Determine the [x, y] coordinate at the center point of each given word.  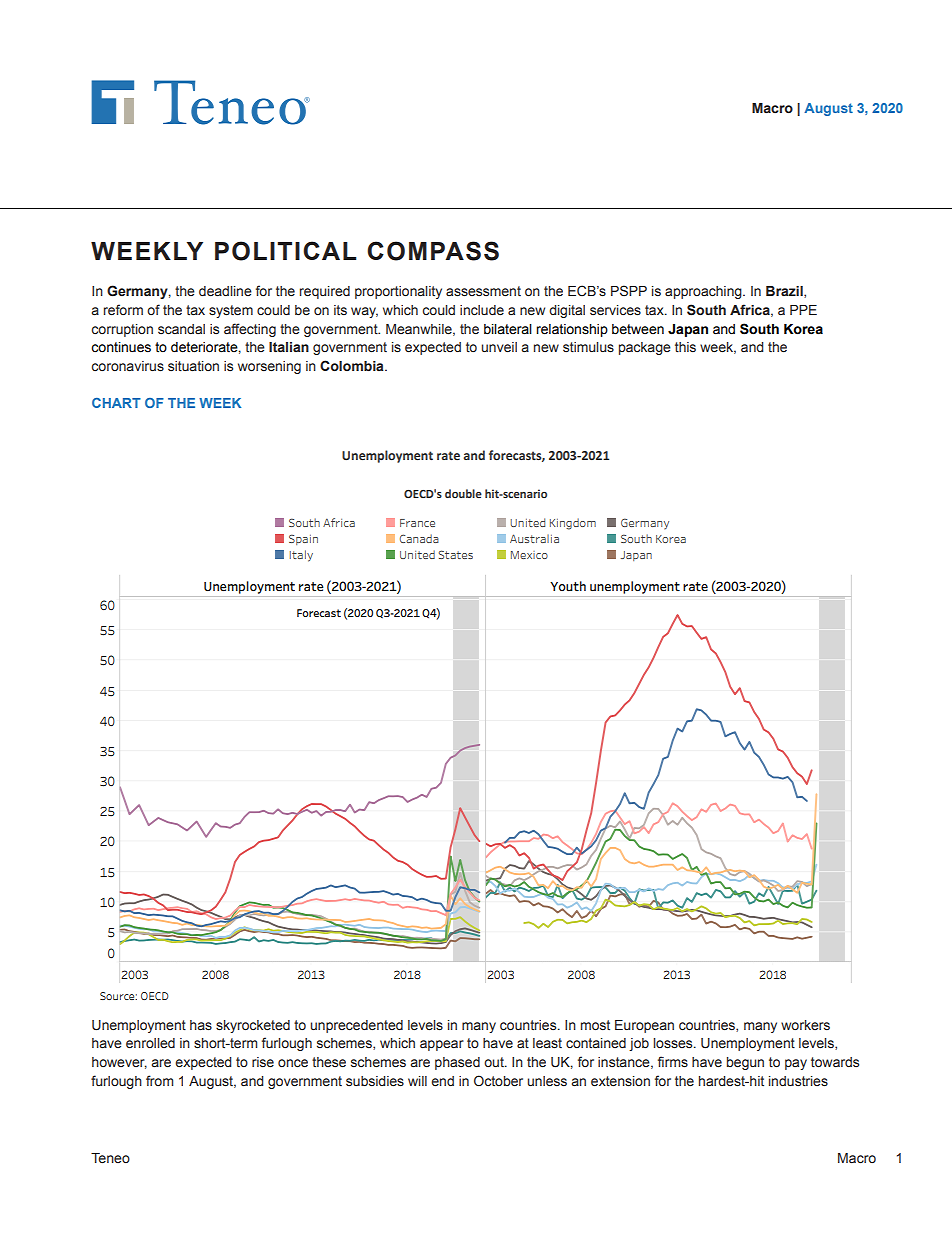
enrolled [150, 1043]
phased [457, 1063]
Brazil [785, 292]
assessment [483, 291]
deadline [225, 291]
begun [745, 1063]
